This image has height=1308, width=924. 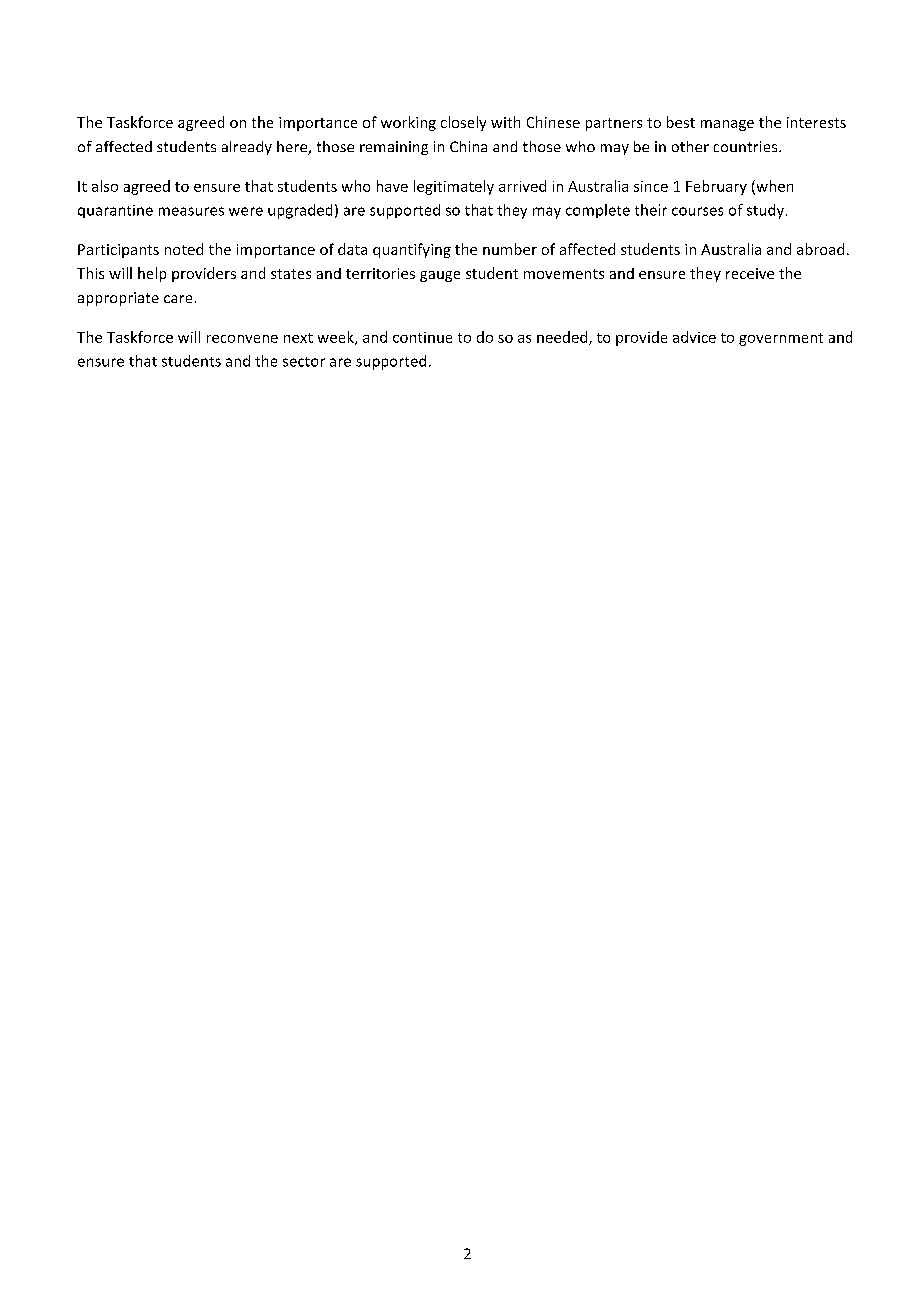 I want to click on government, so click(x=781, y=339).
